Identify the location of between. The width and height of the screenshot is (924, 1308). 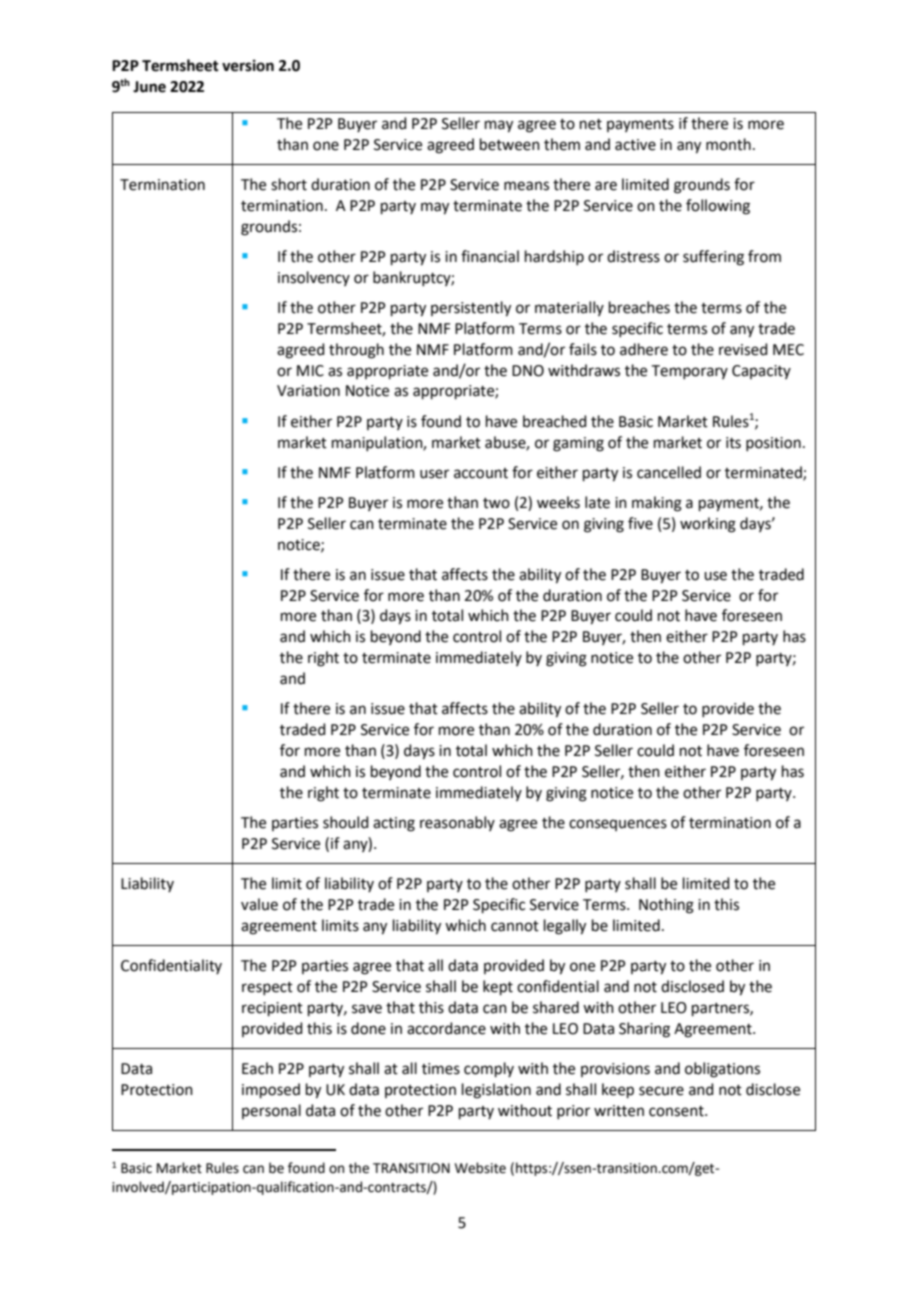
(510, 144).
